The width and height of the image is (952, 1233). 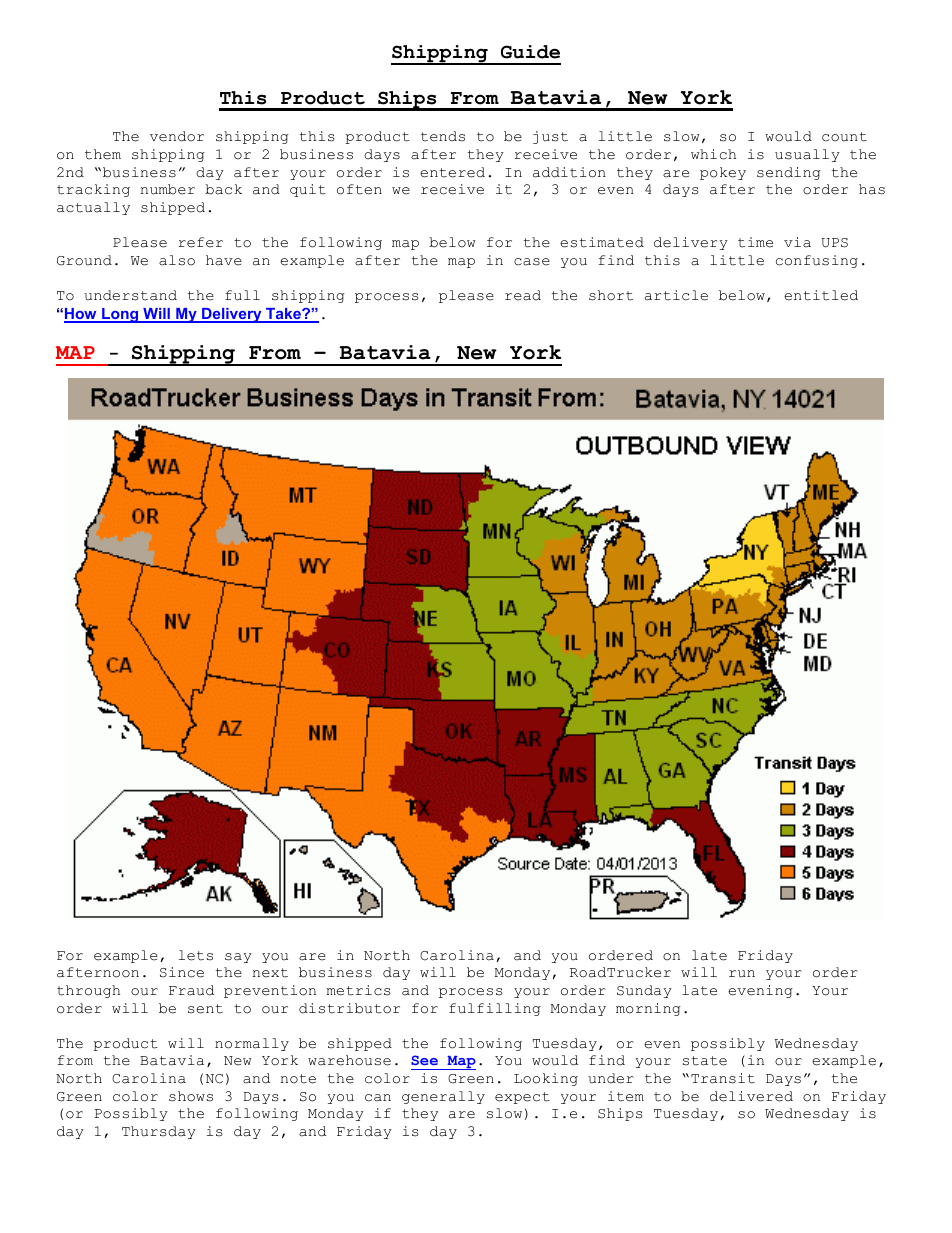 I want to click on Long, so click(x=120, y=315).
